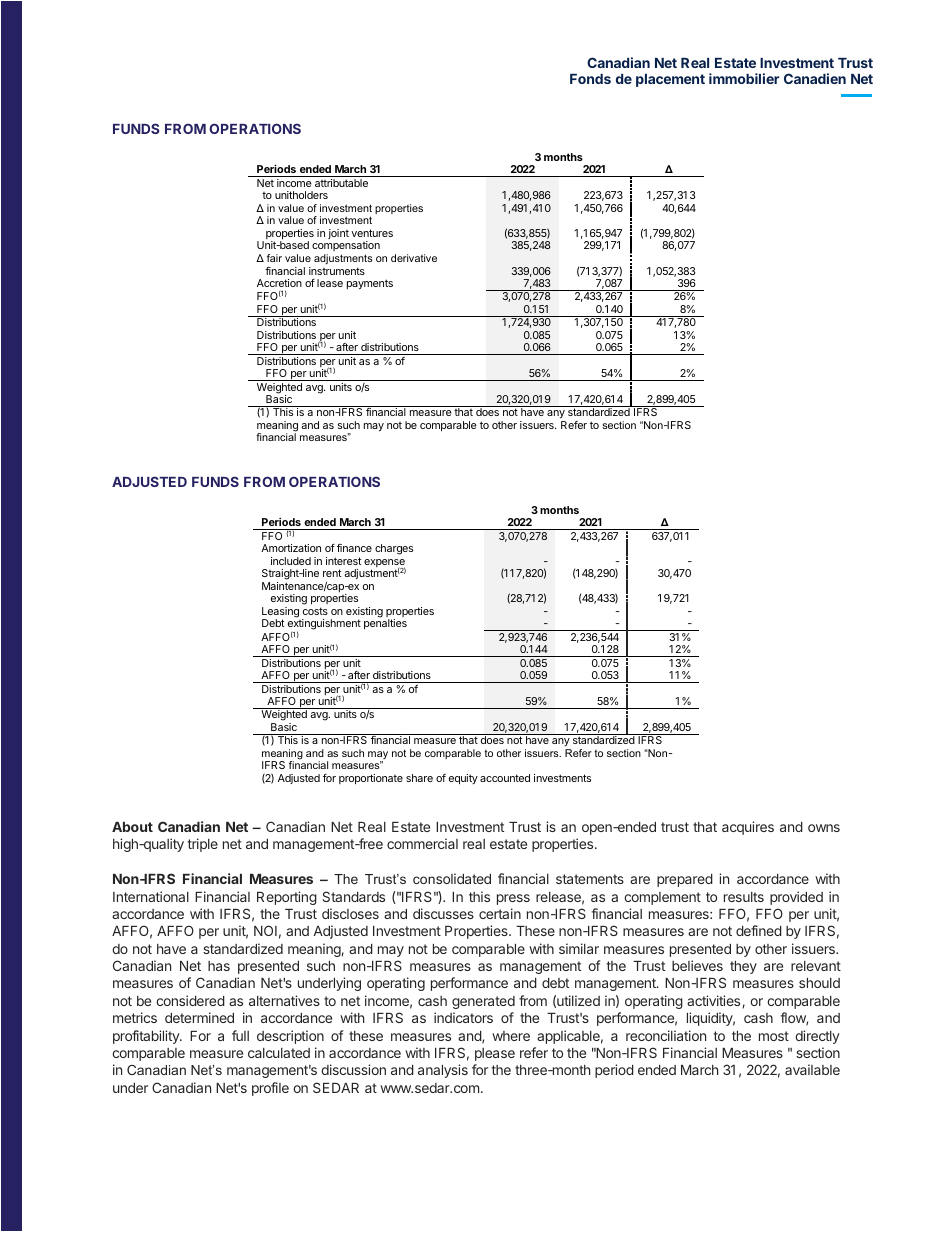  What do you see at coordinates (341, 183) in the page?
I see `attributable` at bounding box center [341, 183].
